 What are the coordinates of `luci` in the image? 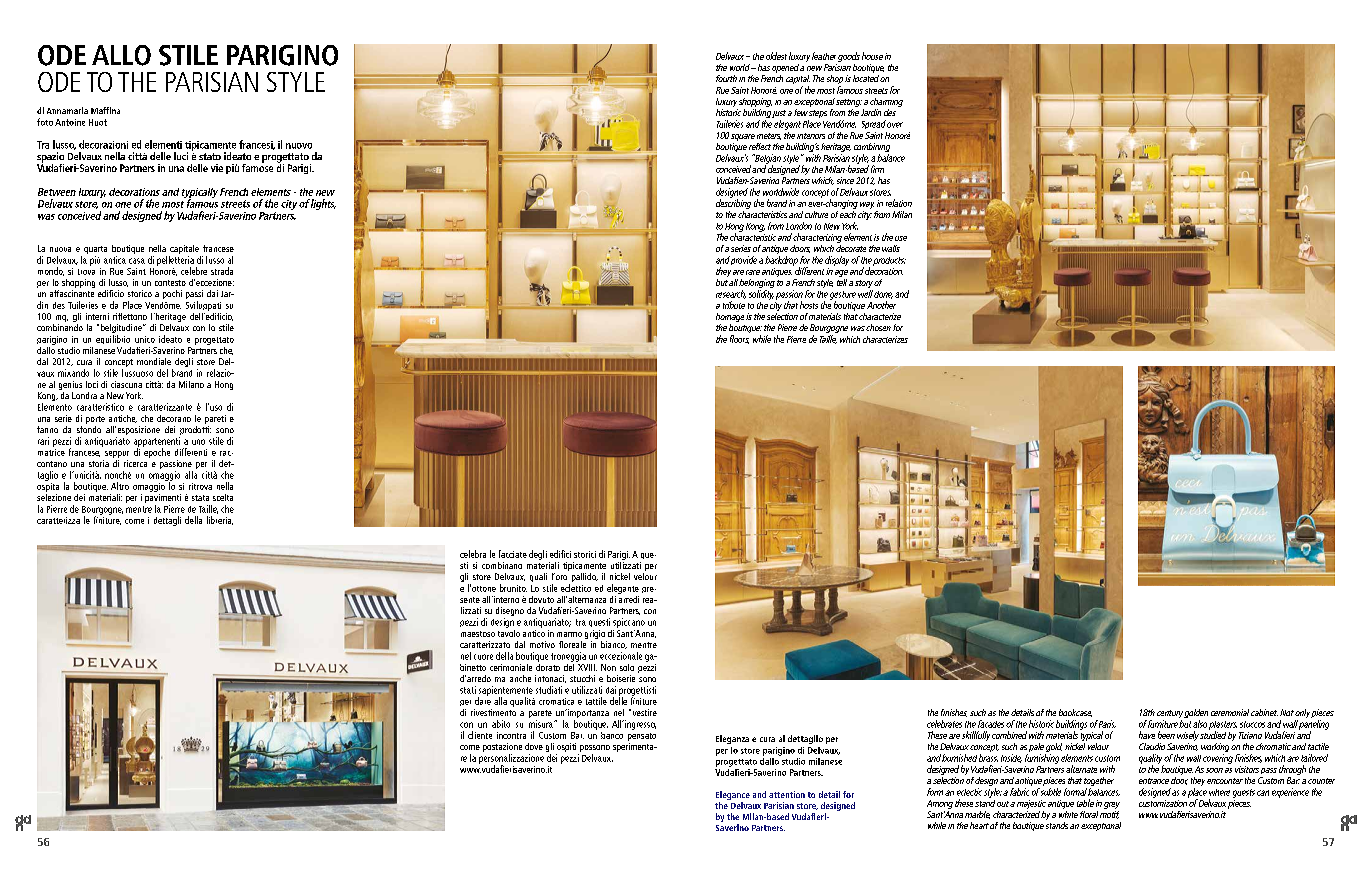 It's located at (181, 156).
